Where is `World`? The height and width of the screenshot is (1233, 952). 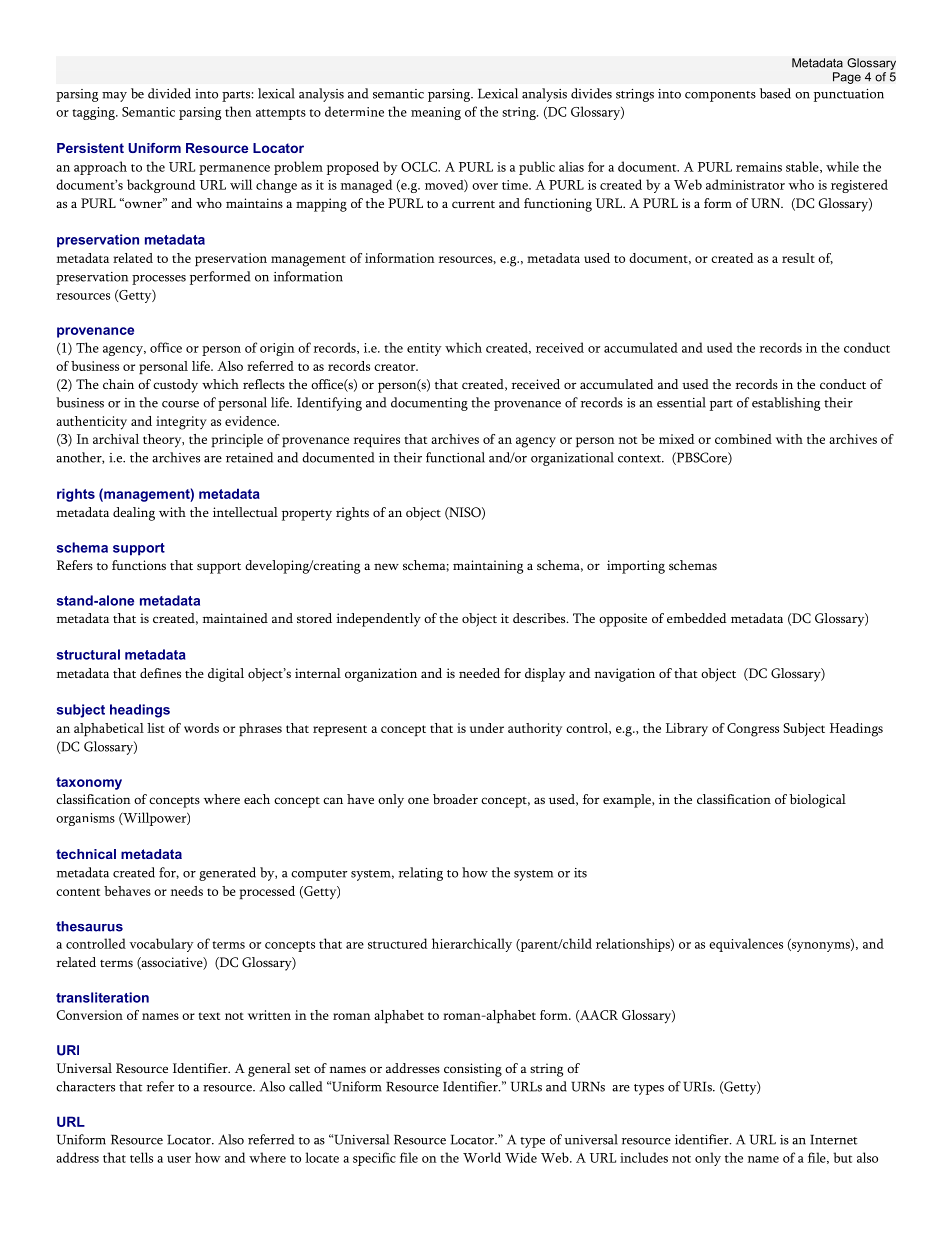
World is located at coordinates (482, 1157).
